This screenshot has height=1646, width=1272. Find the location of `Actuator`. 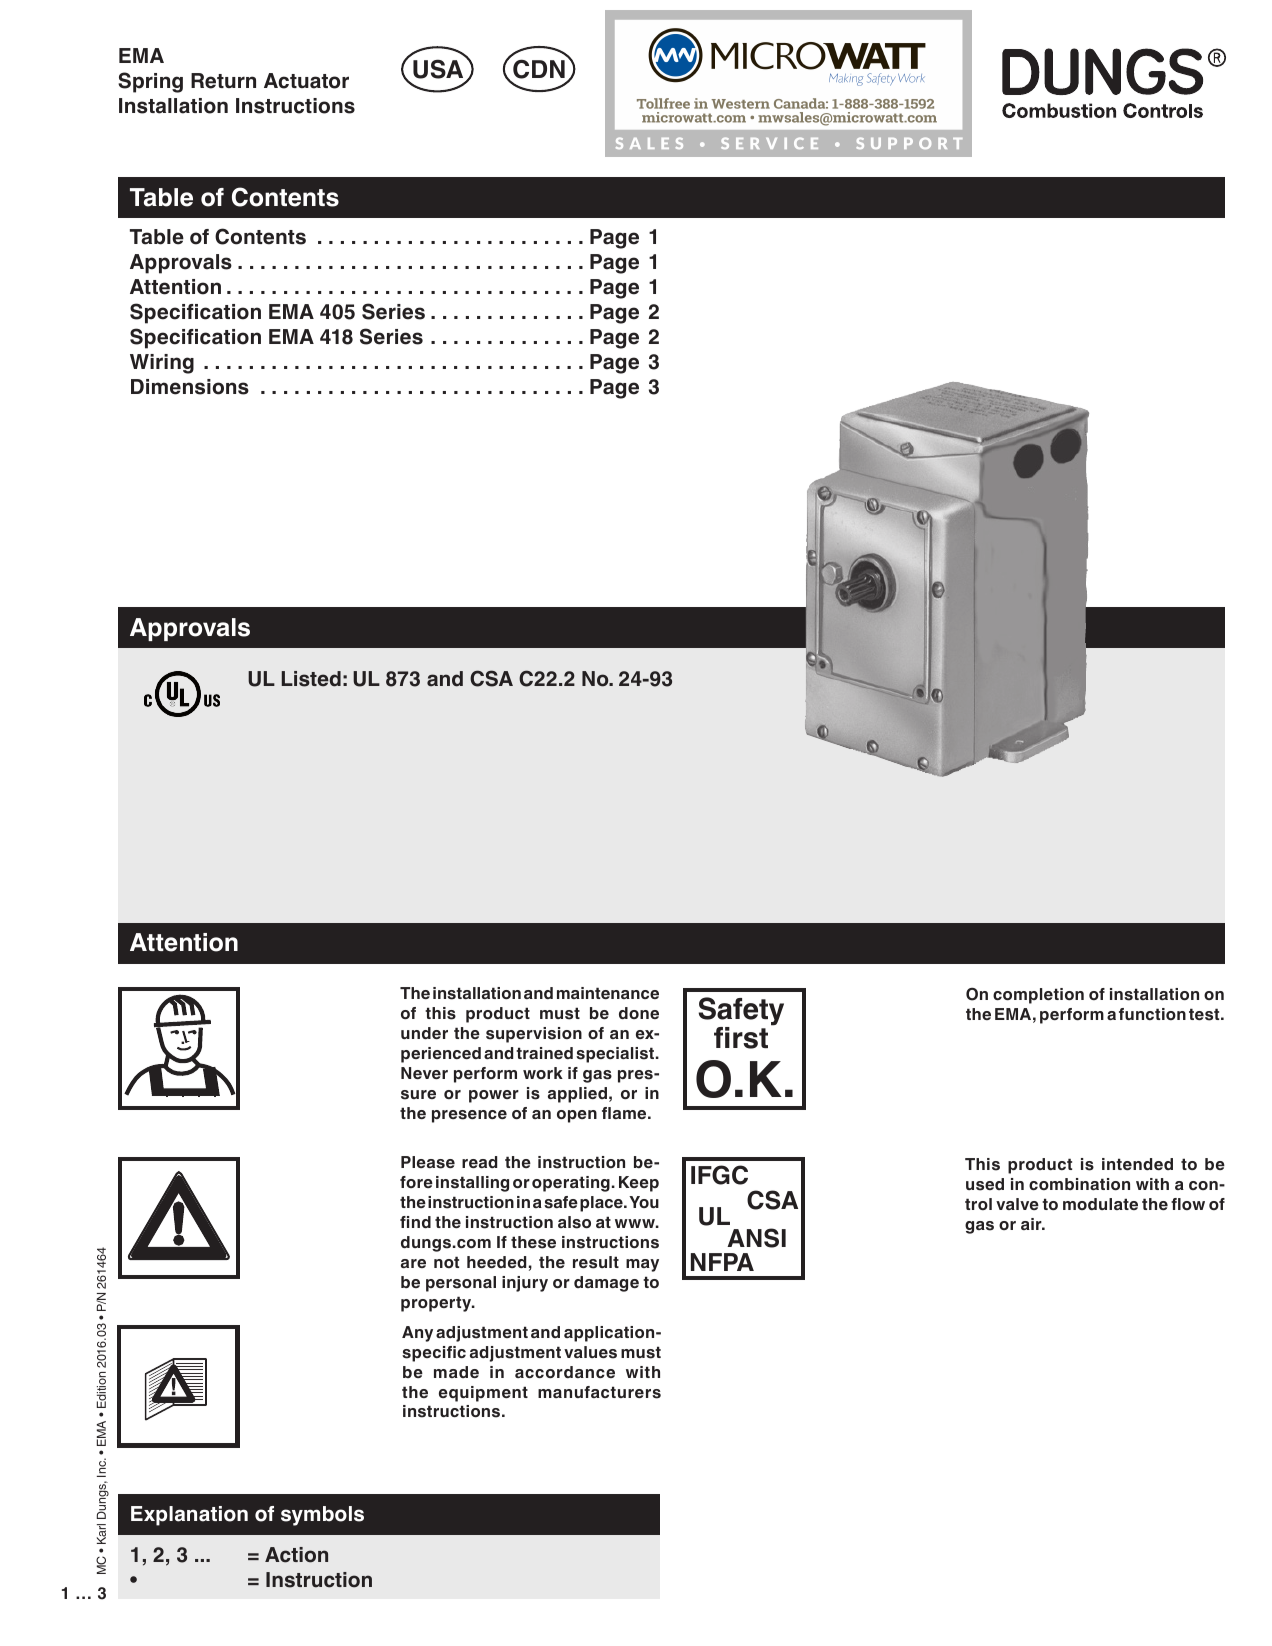

Actuator is located at coordinates (306, 81).
